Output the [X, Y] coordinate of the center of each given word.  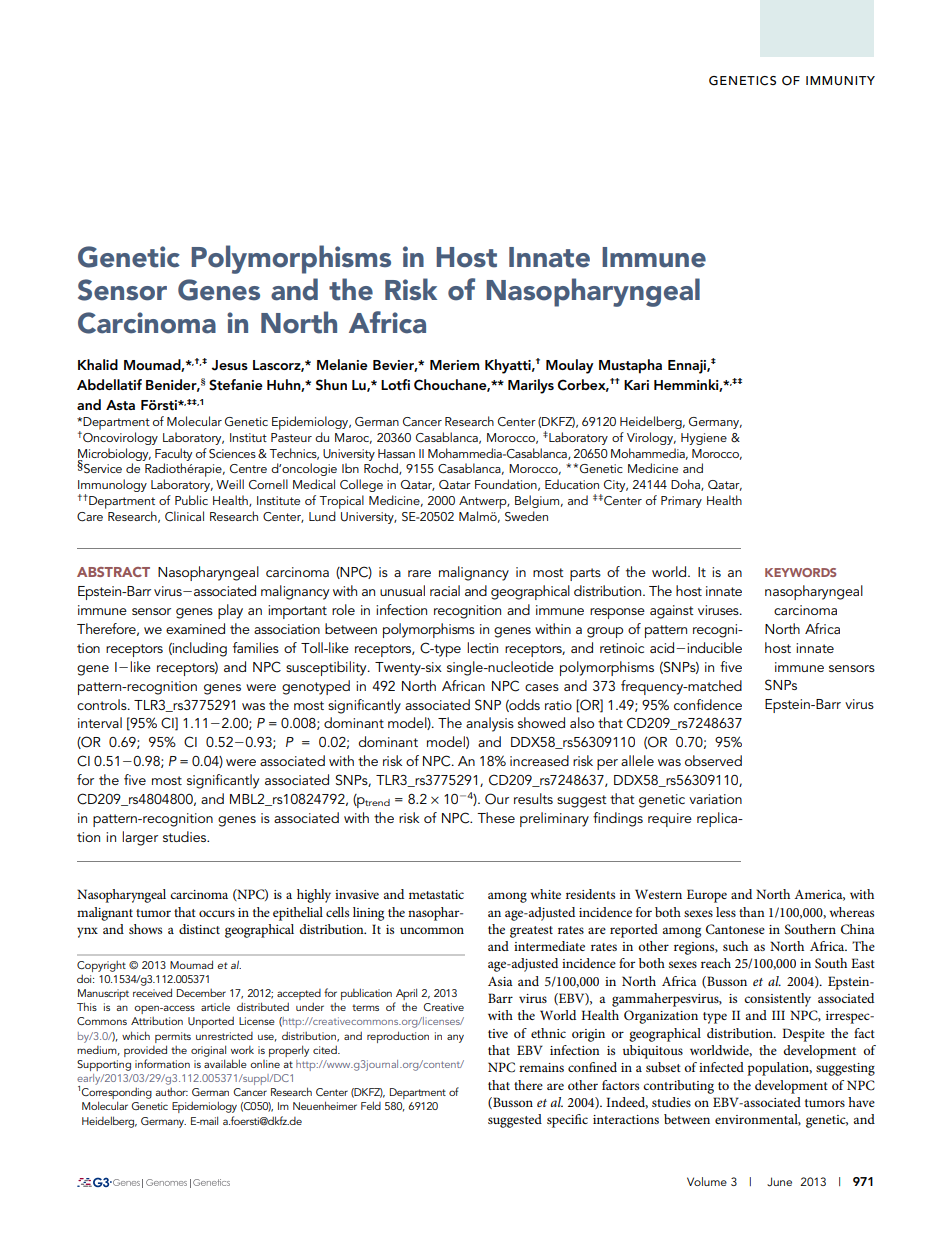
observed [713, 760]
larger [140, 838]
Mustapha [630, 366]
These [496, 817]
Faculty [173, 454]
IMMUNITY [840, 81]
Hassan [396, 453]
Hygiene [704, 439]
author [171, 1092]
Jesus [229, 365]
